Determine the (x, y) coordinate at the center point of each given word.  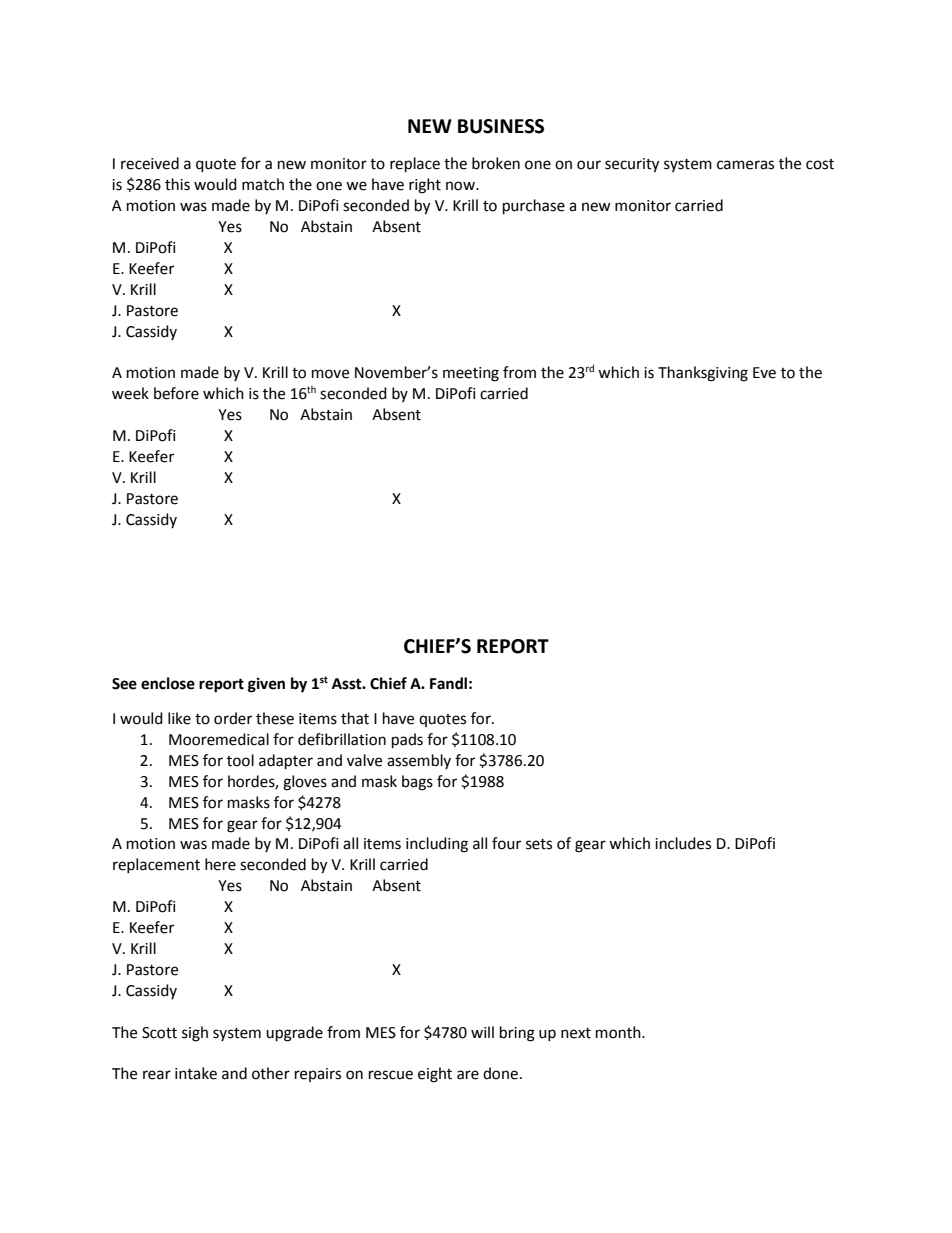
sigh (195, 1034)
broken (496, 163)
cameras (745, 165)
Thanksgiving (703, 374)
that (355, 718)
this (177, 184)
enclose (168, 683)
